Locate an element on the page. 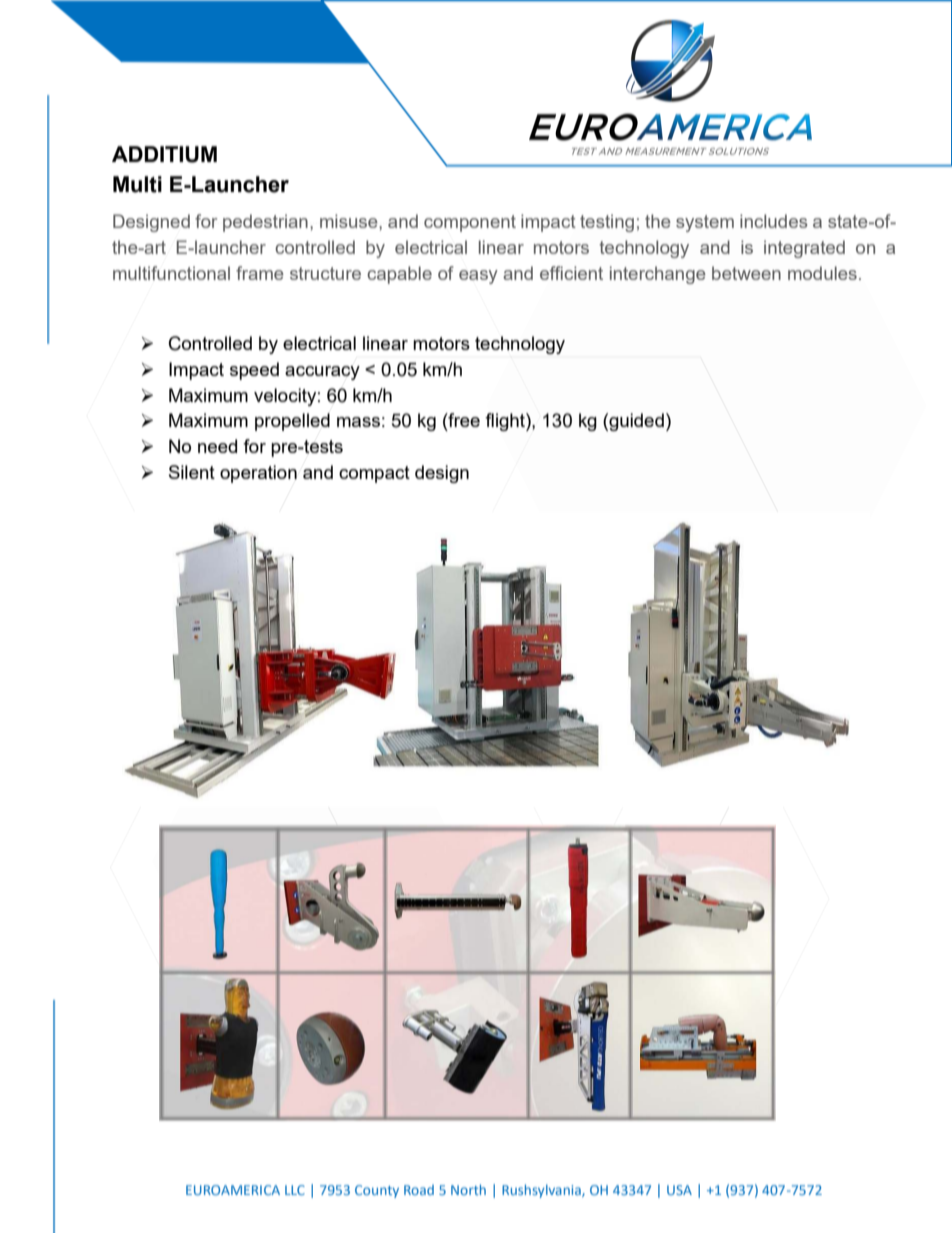  interchange is located at coordinates (658, 275).
